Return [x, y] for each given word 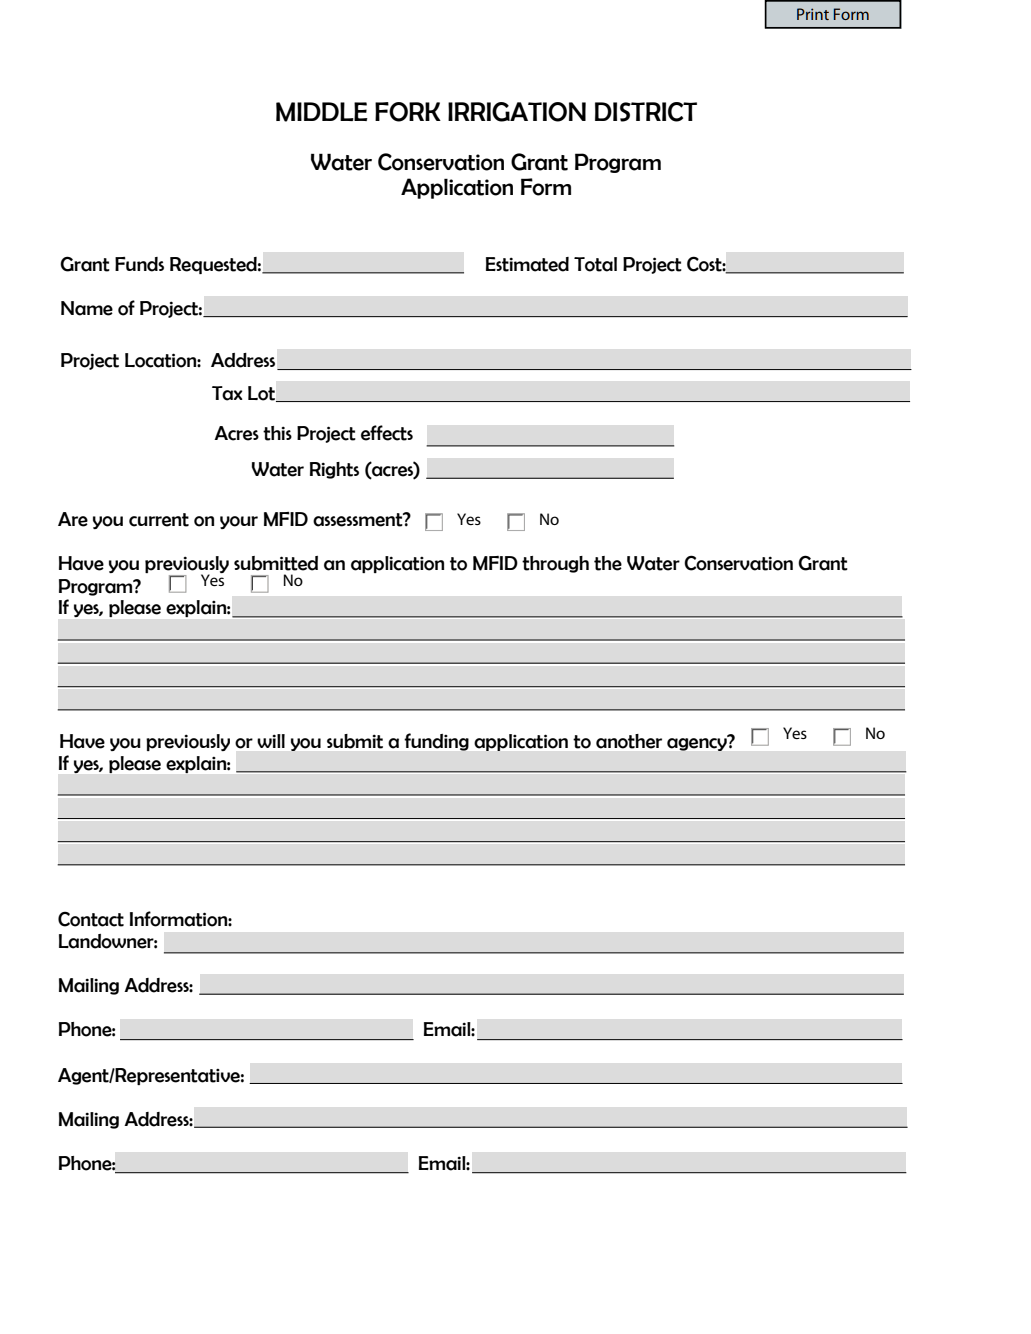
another [629, 741]
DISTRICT [646, 112]
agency [698, 743]
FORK [408, 112]
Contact [91, 919]
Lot [262, 394]
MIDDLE [322, 112]
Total [595, 264]
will [271, 741]
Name [87, 308]
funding [437, 742]
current [159, 520]
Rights [334, 470]
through [555, 564]
